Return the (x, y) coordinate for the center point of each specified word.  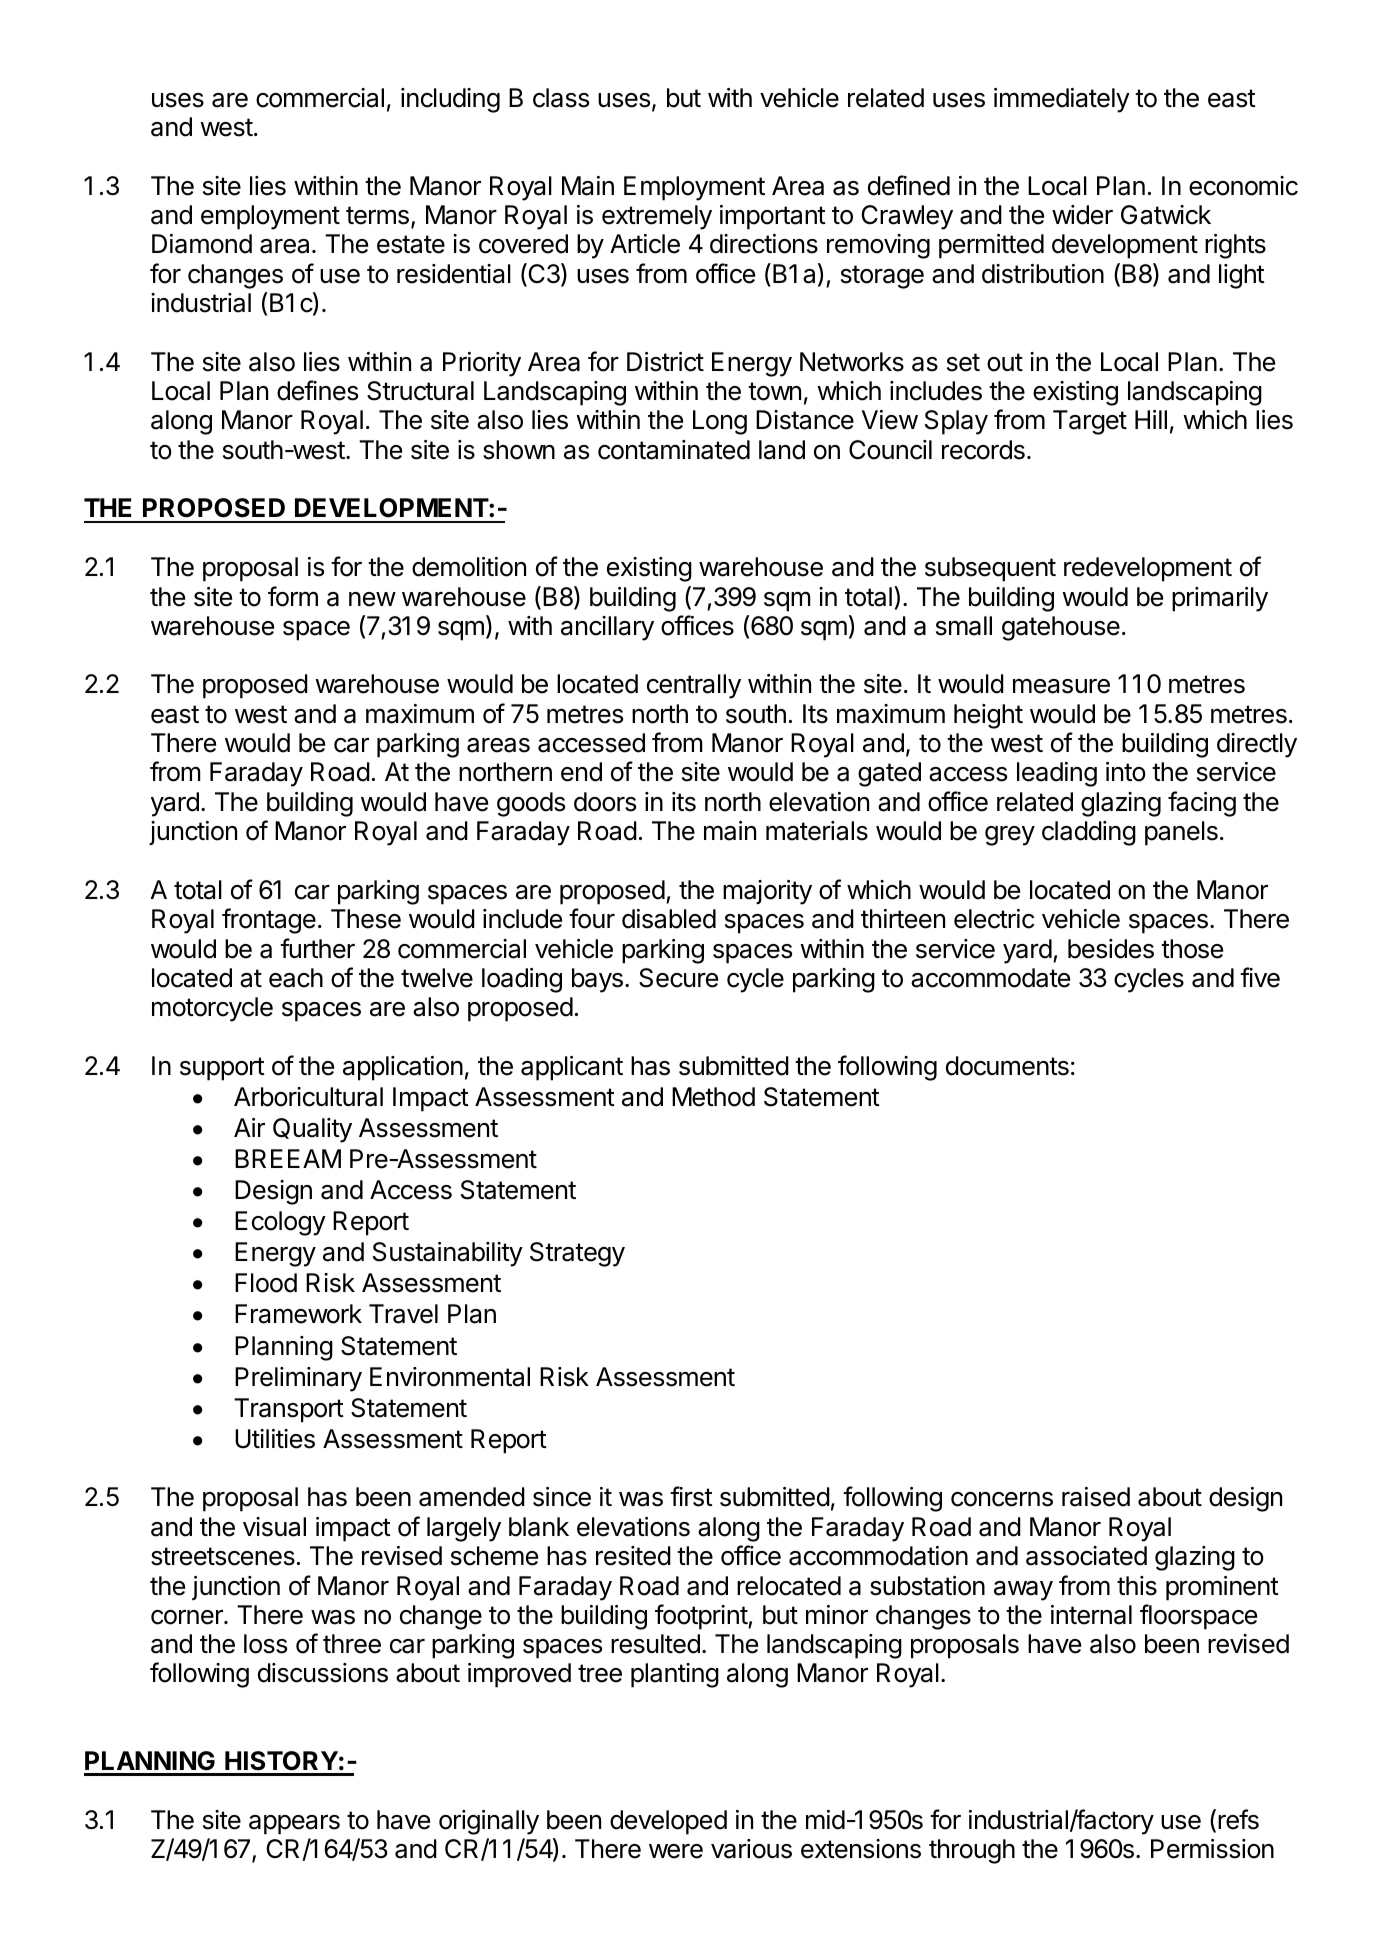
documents (1007, 1066)
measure (1061, 686)
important (773, 217)
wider (1082, 215)
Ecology (280, 1223)
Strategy (577, 1254)
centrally (694, 686)
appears (294, 1825)
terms (377, 215)
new (372, 599)
